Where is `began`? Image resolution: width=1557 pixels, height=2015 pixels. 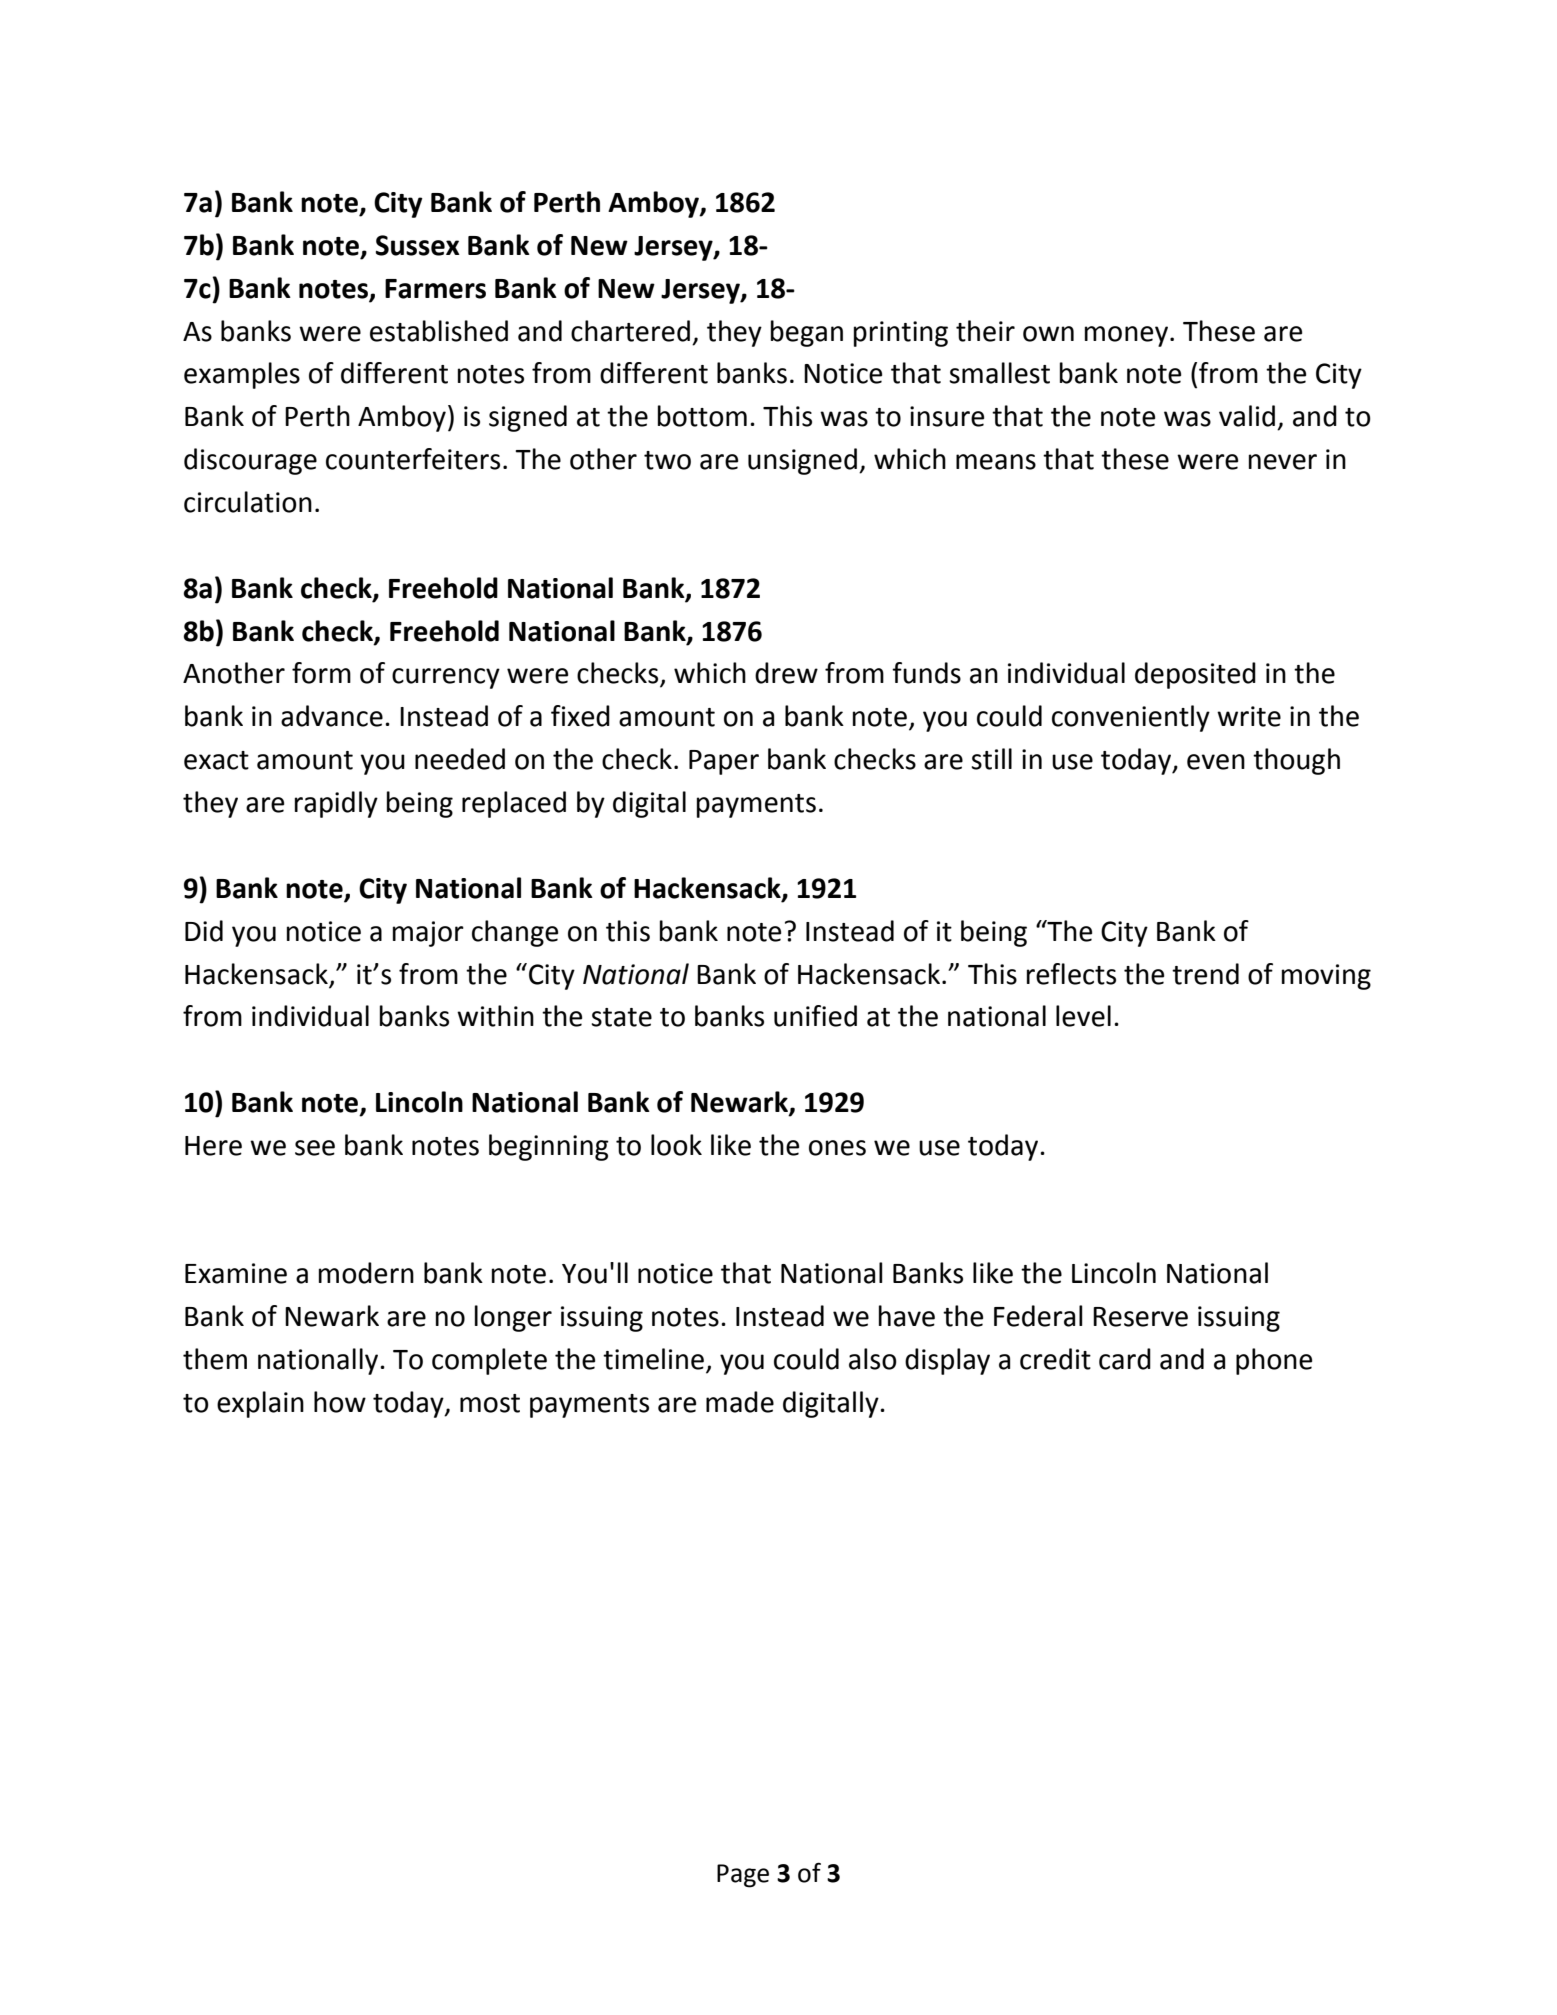
began is located at coordinates (807, 333).
